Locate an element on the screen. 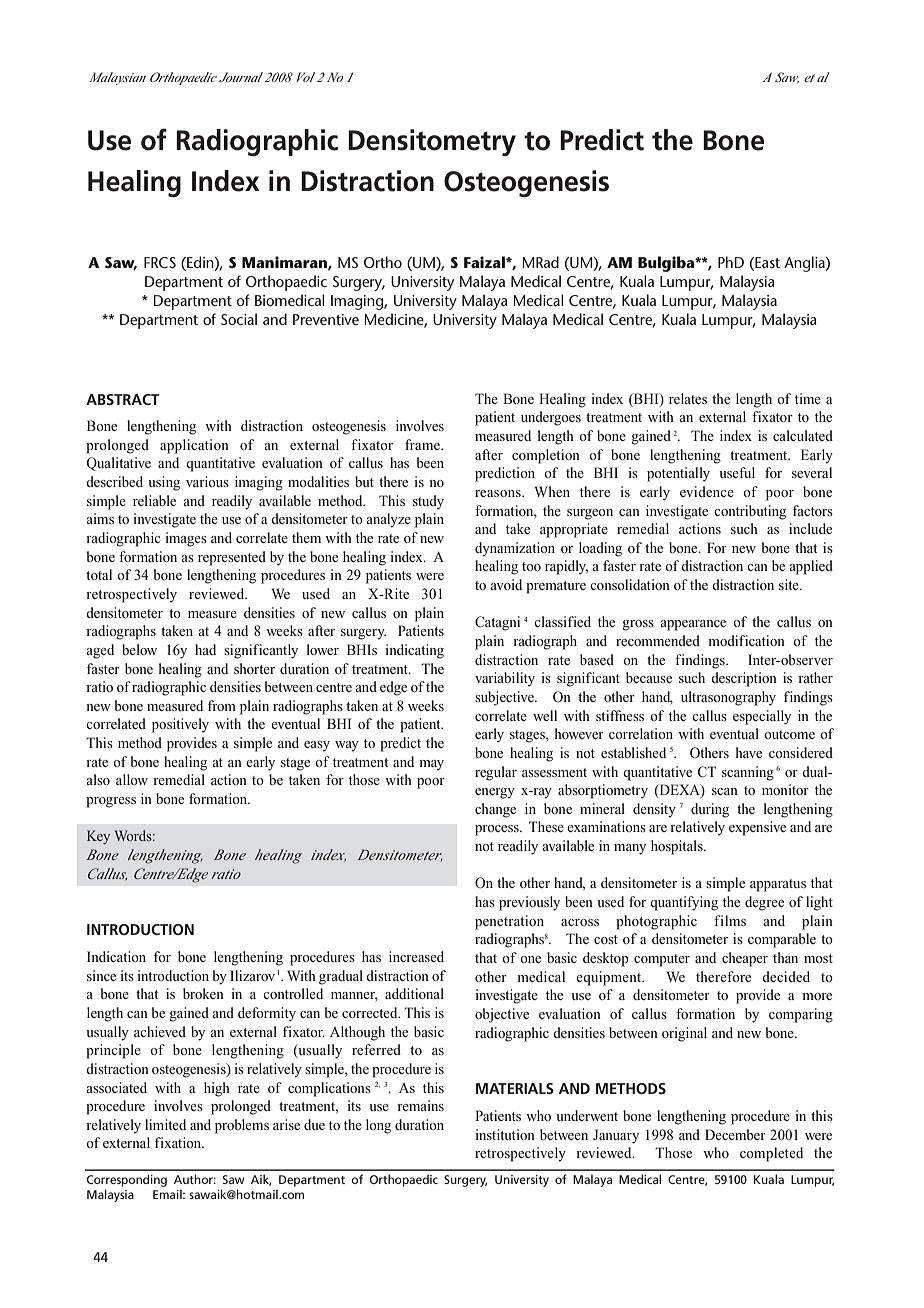  fixation is located at coordinates (179, 1142).
